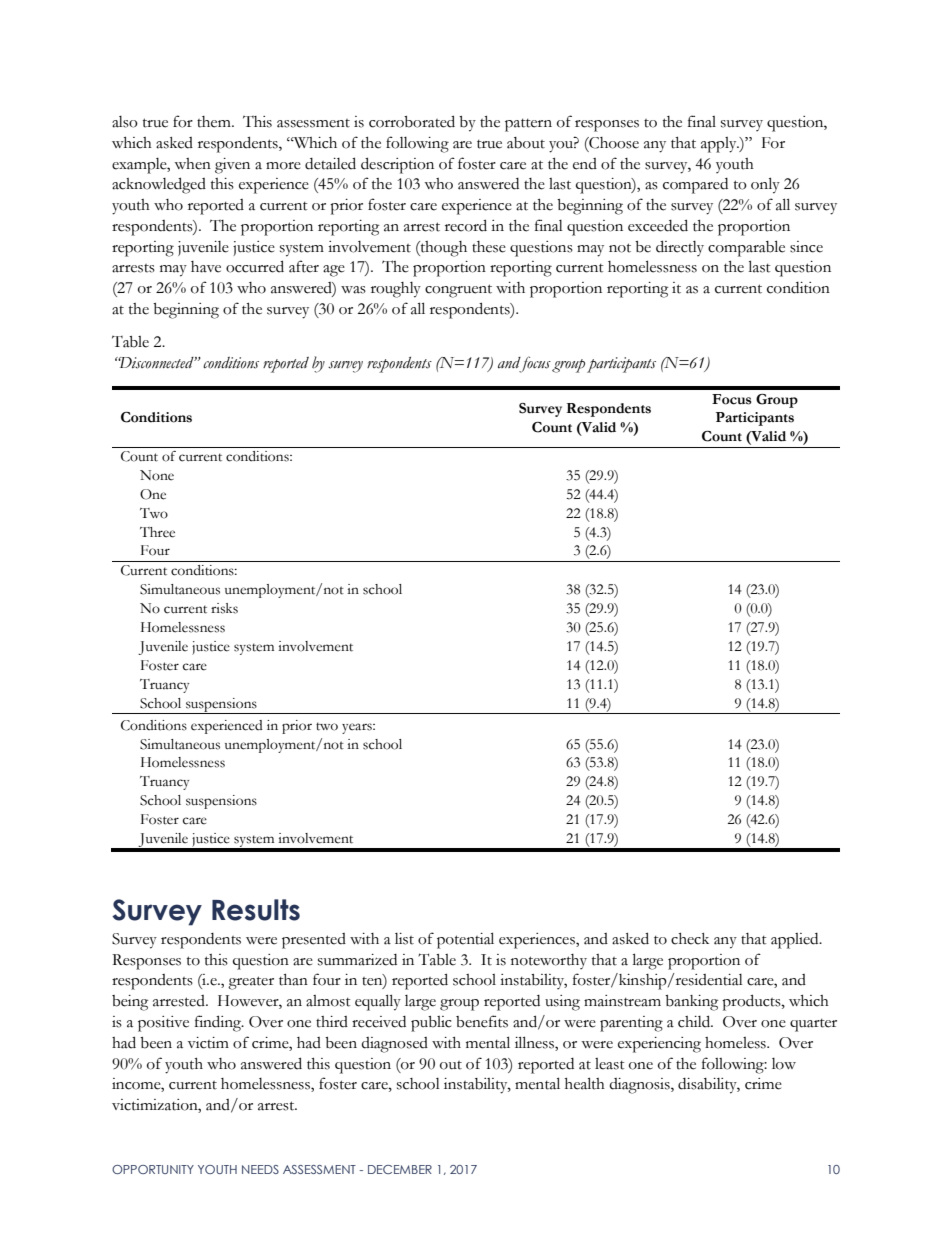  What do you see at coordinates (640, 1086) in the page?
I see `diagnosis` at bounding box center [640, 1086].
